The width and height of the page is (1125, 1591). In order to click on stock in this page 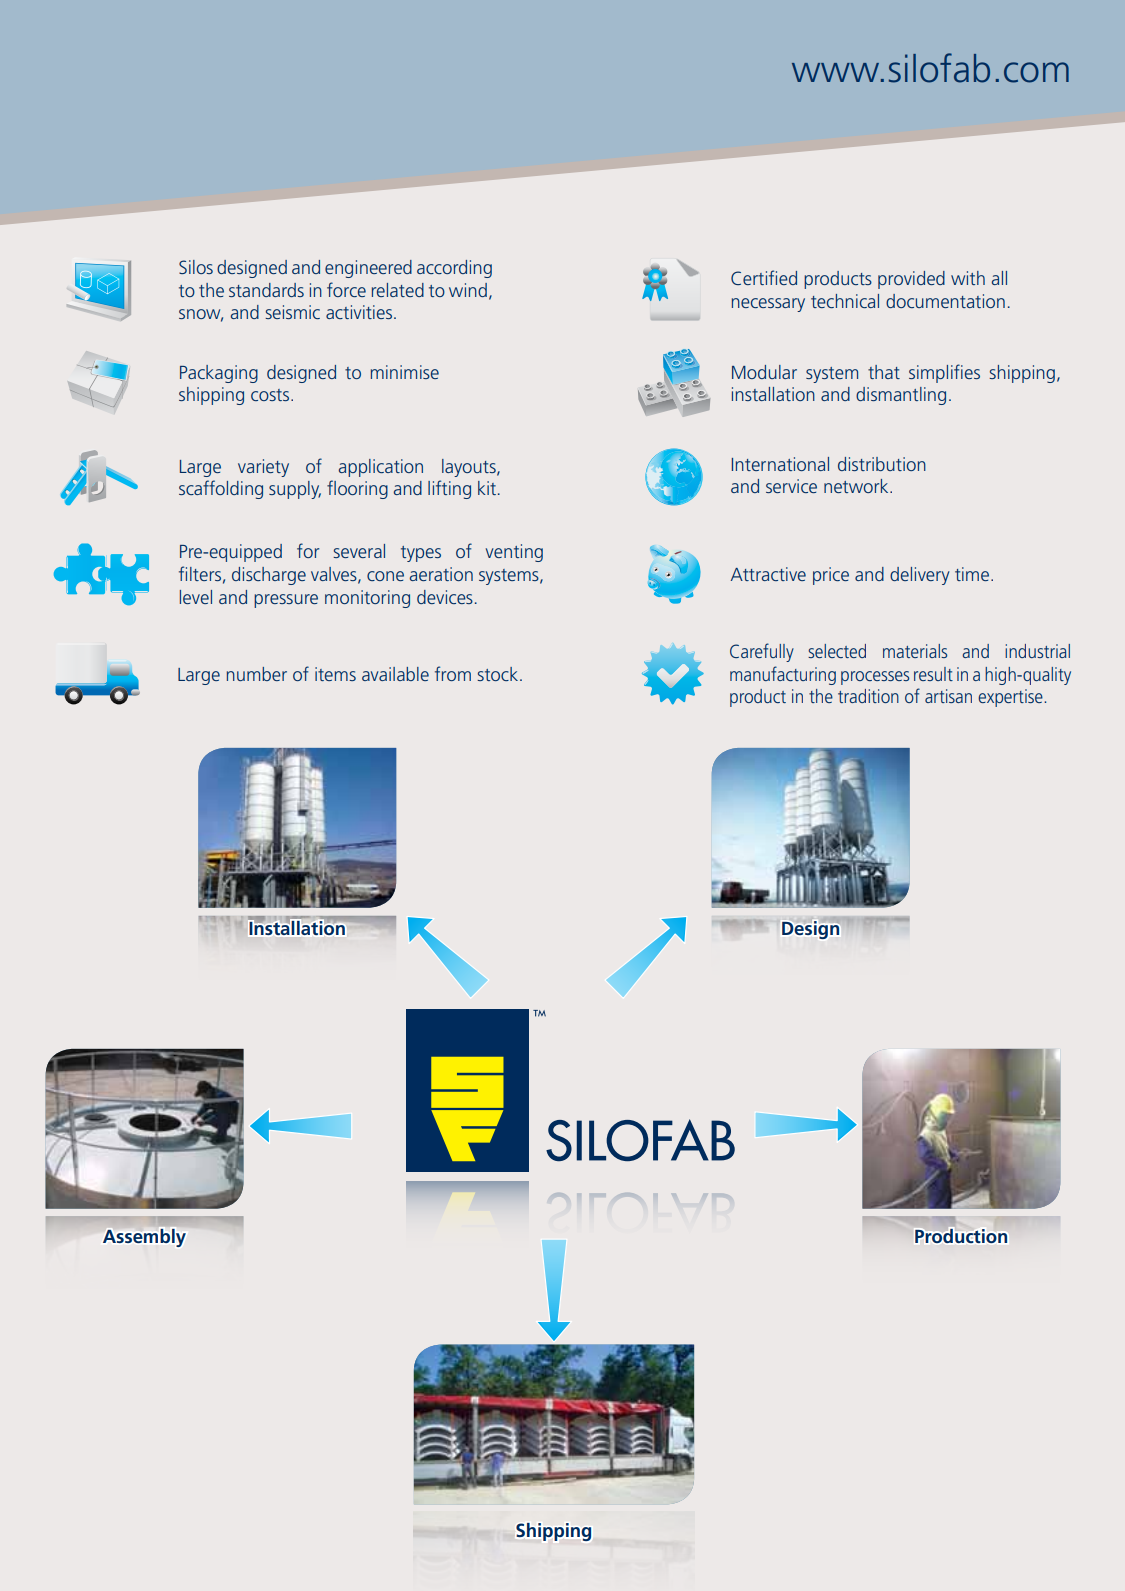, I will do `click(499, 674)`.
